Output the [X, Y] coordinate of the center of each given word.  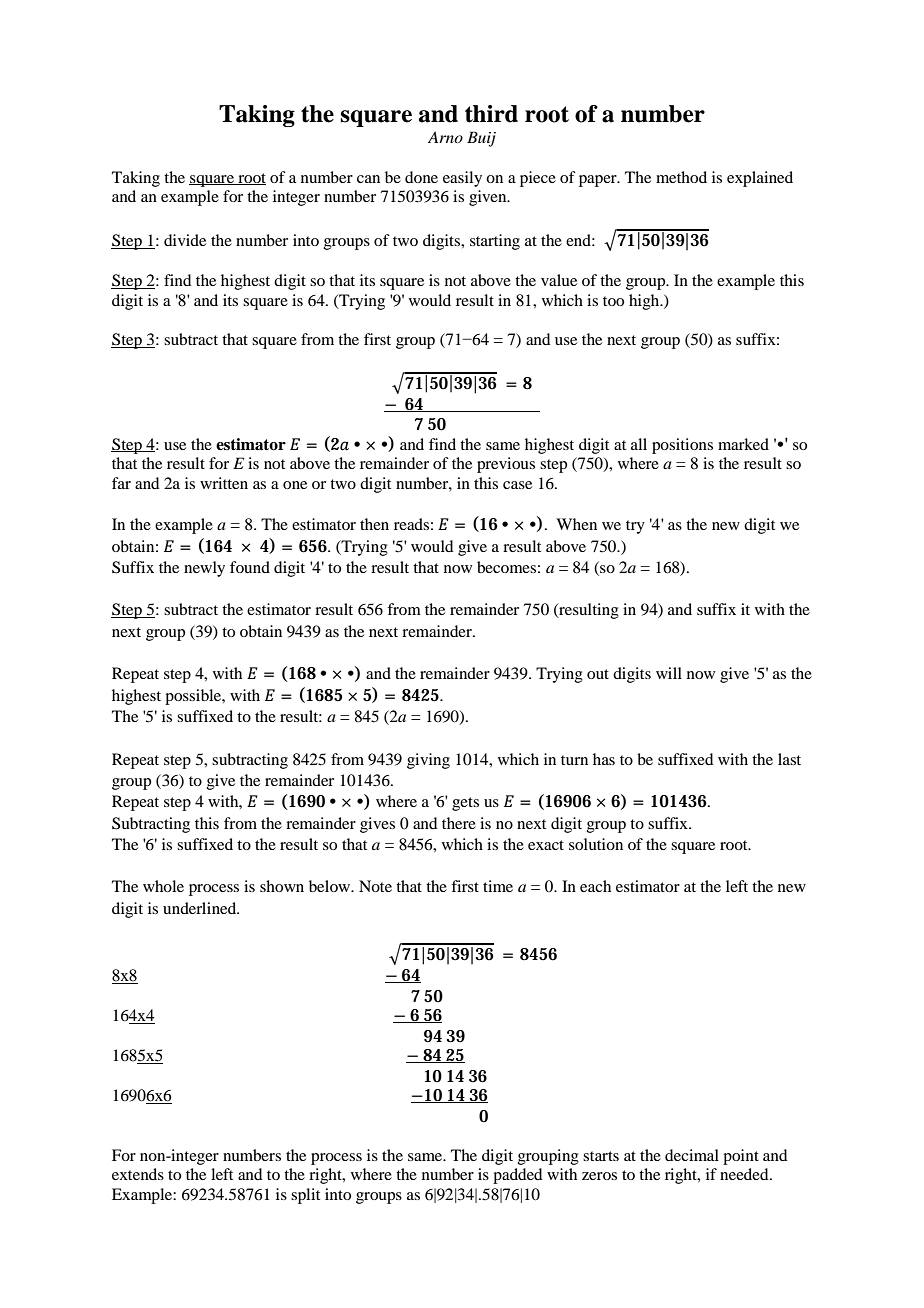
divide [185, 240]
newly [204, 569]
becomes [506, 567]
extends [138, 1174]
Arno [445, 137]
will [669, 673]
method [681, 177]
